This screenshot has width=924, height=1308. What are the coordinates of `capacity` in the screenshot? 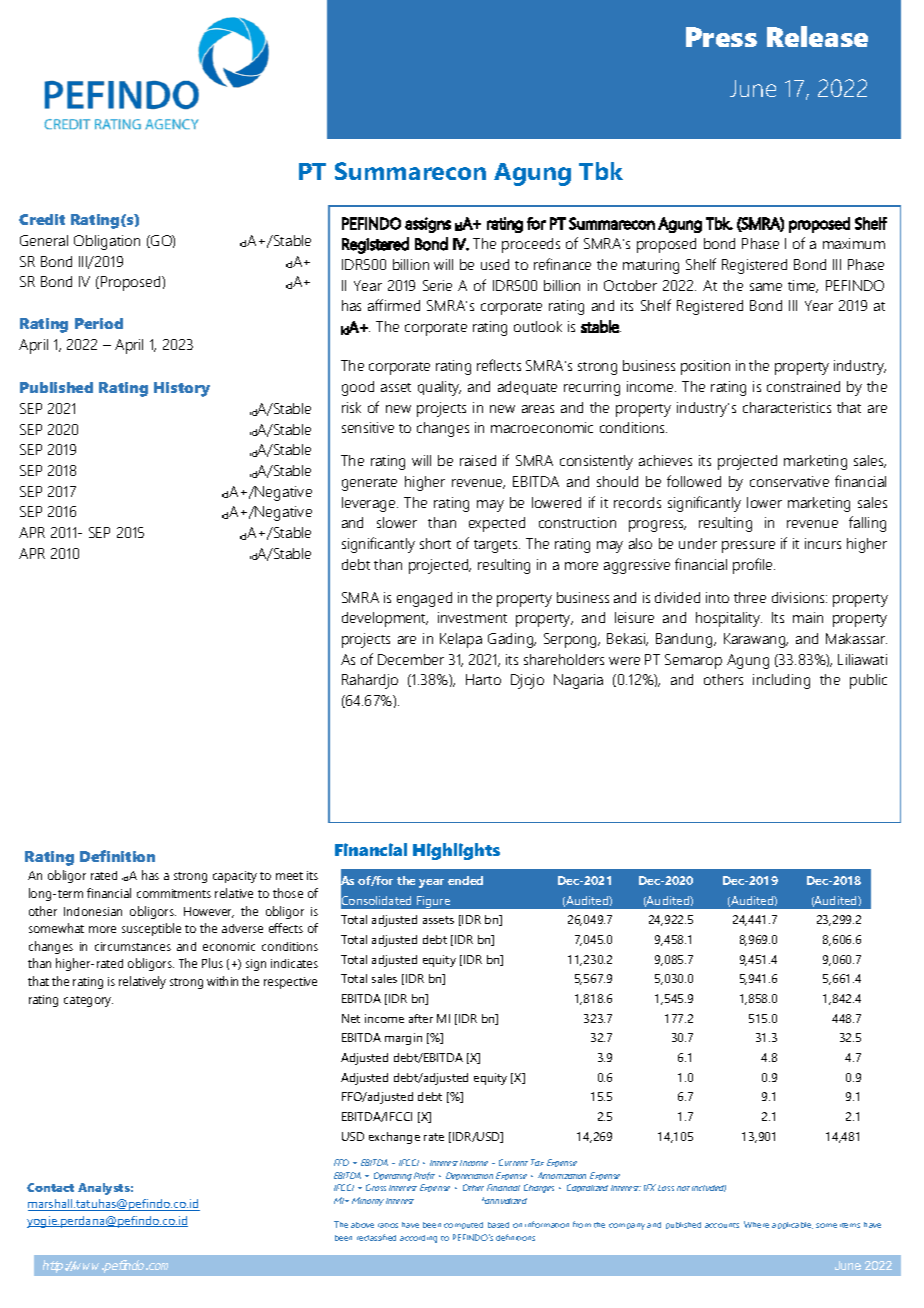 It's located at (235, 877).
